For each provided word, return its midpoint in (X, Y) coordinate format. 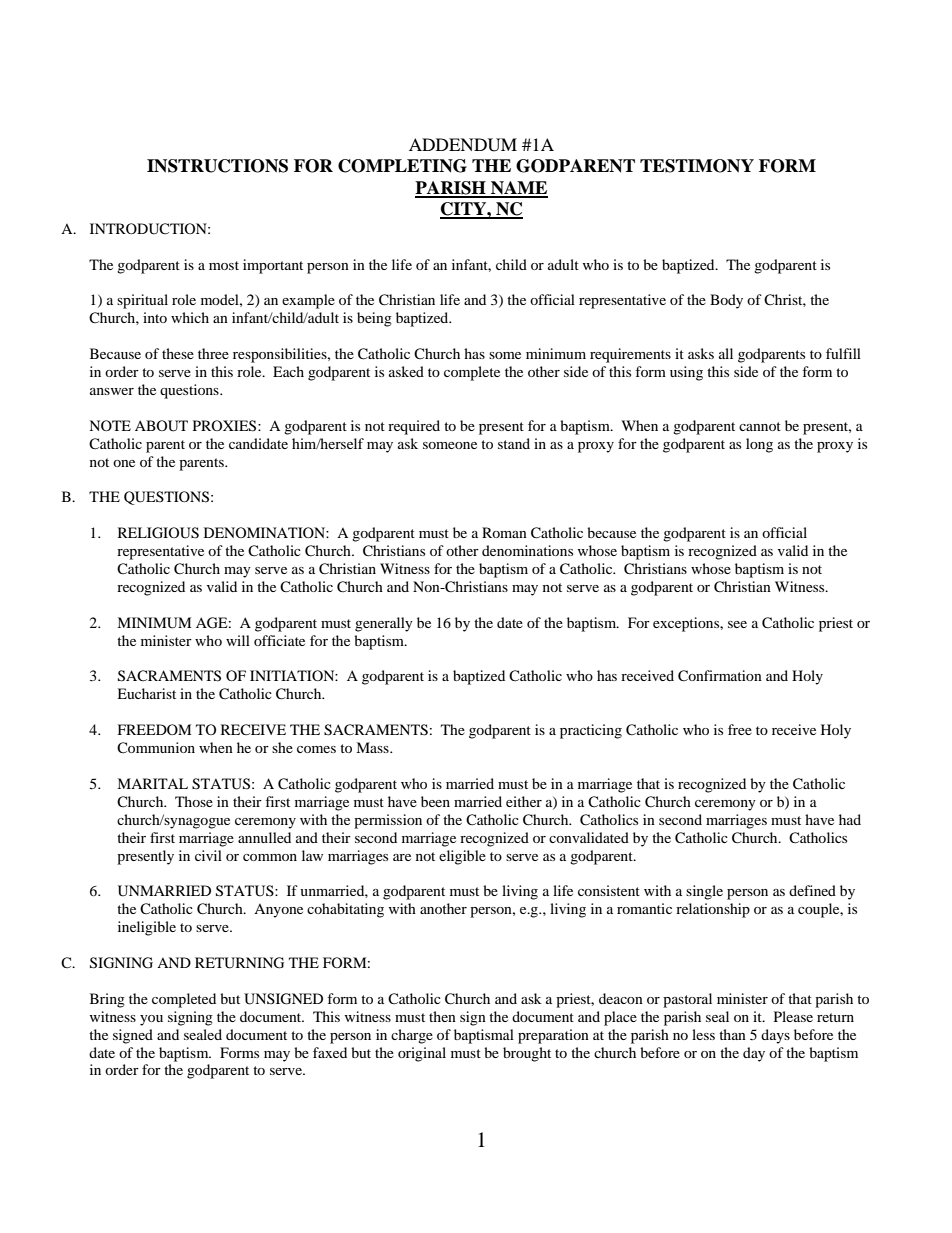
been (435, 801)
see (737, 624)
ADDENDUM (463, 145)
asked (406, 371)
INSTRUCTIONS (217, 166)
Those (194, 801)
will (238, 640)
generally (384, 624)
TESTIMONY (697, 166)
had (850, 819)
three (213, 353)
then (442, 1016)
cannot (760, 426)
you (151, 1020)
